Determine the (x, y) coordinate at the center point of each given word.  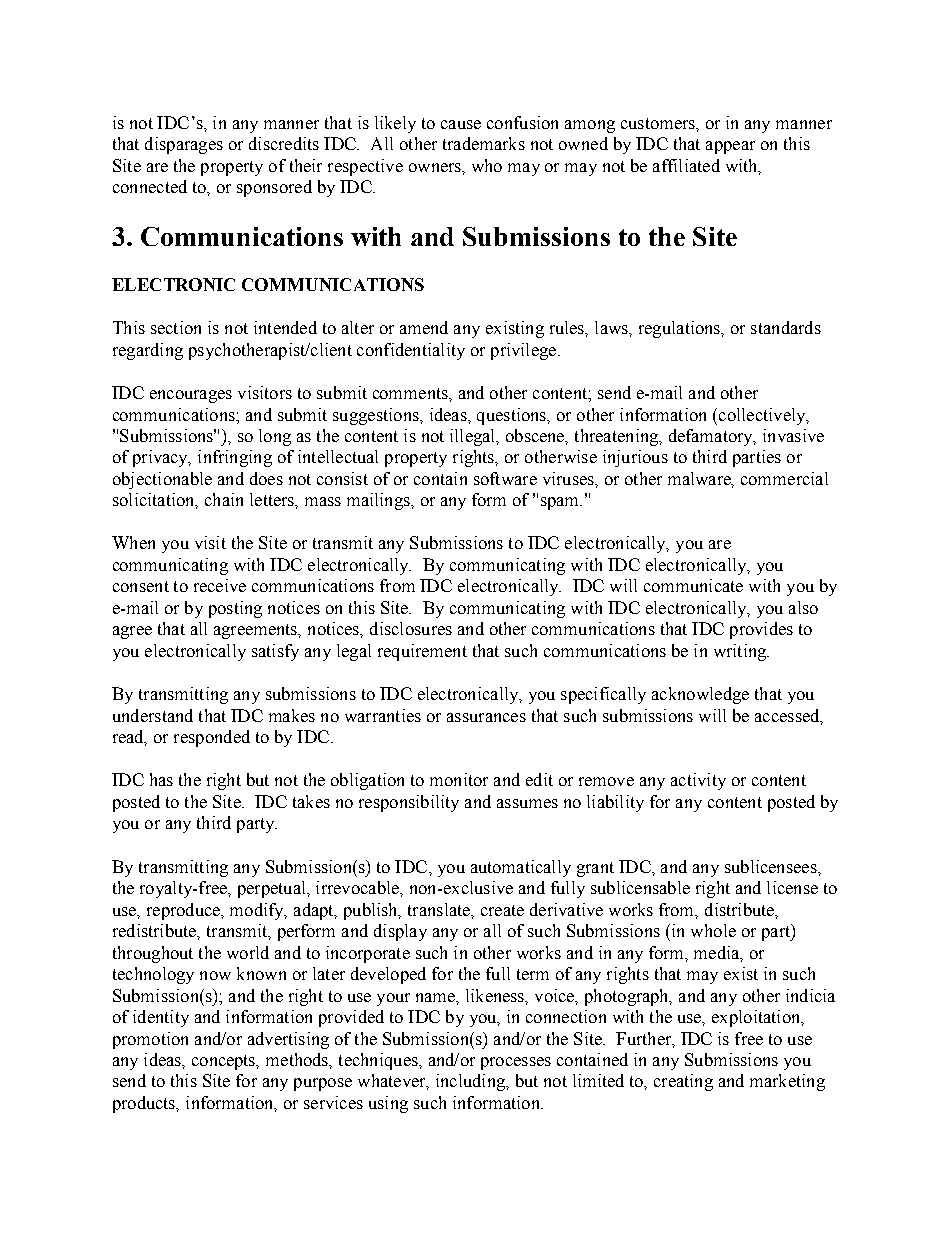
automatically (521, 868)
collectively (763, 416)
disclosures (411, 628)
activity (698, 781)
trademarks (484, 143)
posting (235, 609)
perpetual (273, 889)
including (471, 1082)
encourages (191, 396)
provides (761, 630)
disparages (184, 145)
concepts (225, 1062)
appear (730, 147)
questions (513, 416)
